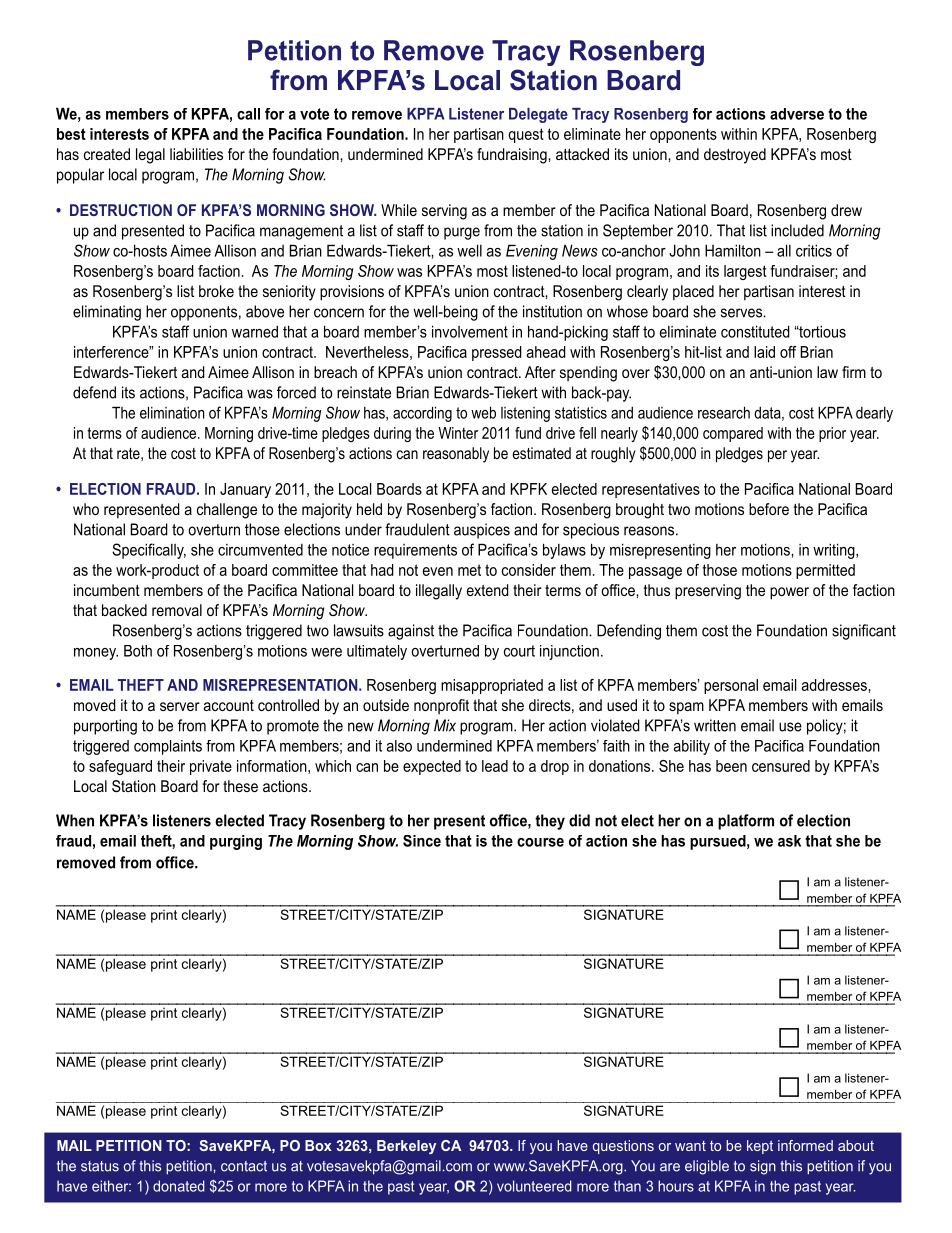  What do you see at coordinates (835, 551) in the screenshot?
I see `writing` at bounding box center [835, 551].
